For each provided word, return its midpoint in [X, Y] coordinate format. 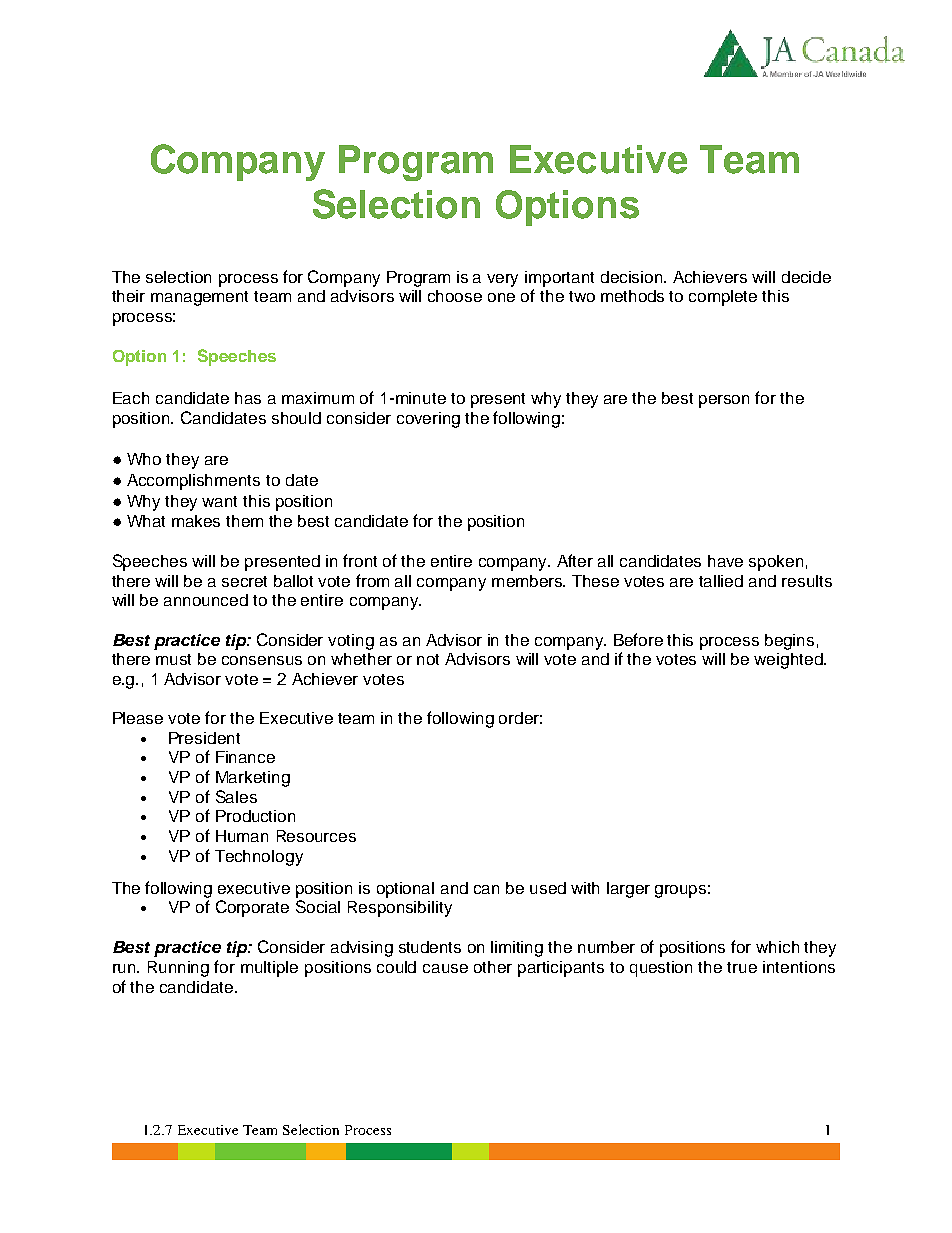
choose [455, 296]
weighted [789, 661]
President [204, 738]
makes [196, 521]
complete [723, 298]
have [725, 561]
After [575, 560]
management [199, 298]
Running [178, 969]
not [428, 659]
